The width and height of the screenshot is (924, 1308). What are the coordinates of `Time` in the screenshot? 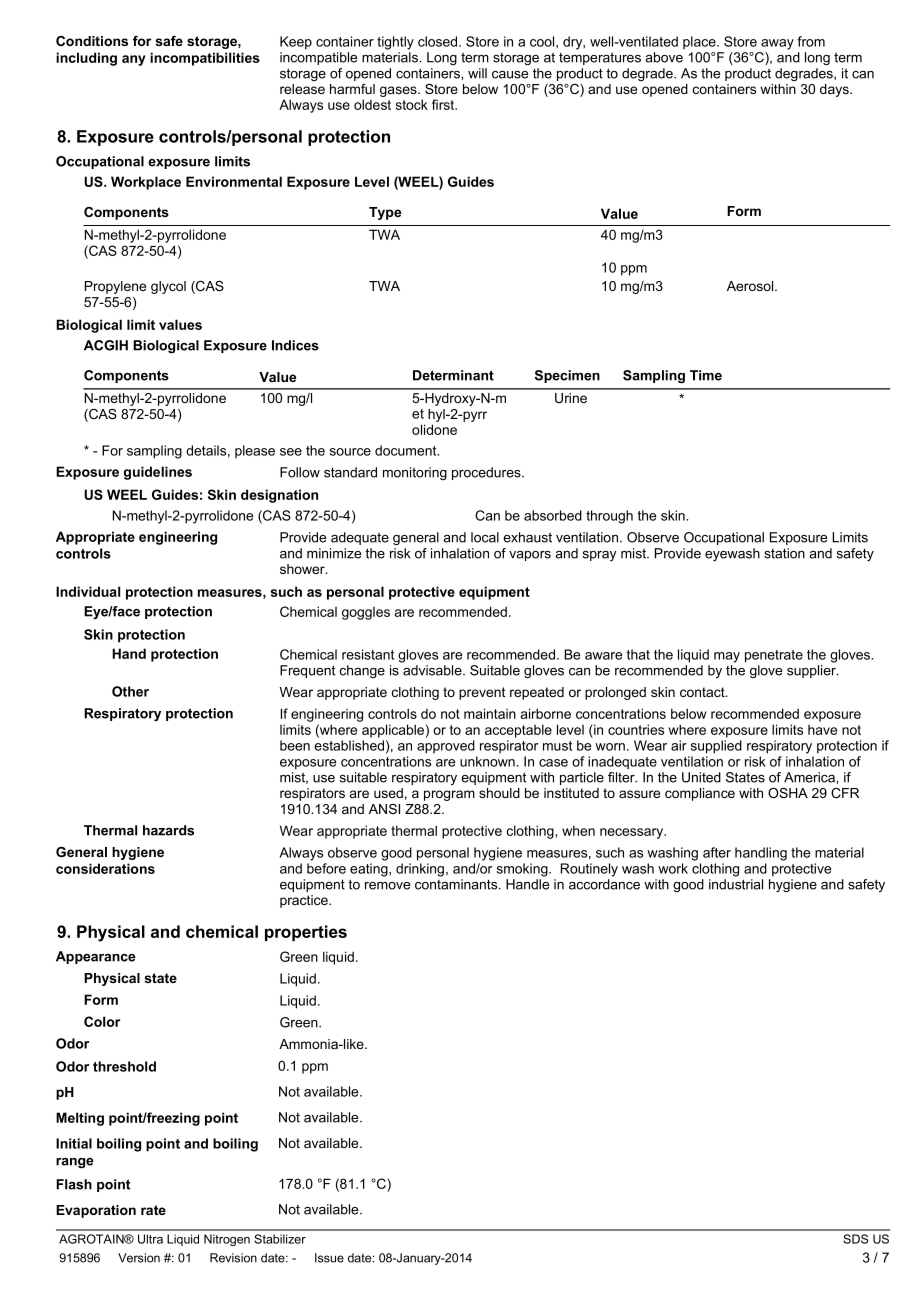 It's located at (706, 375).
